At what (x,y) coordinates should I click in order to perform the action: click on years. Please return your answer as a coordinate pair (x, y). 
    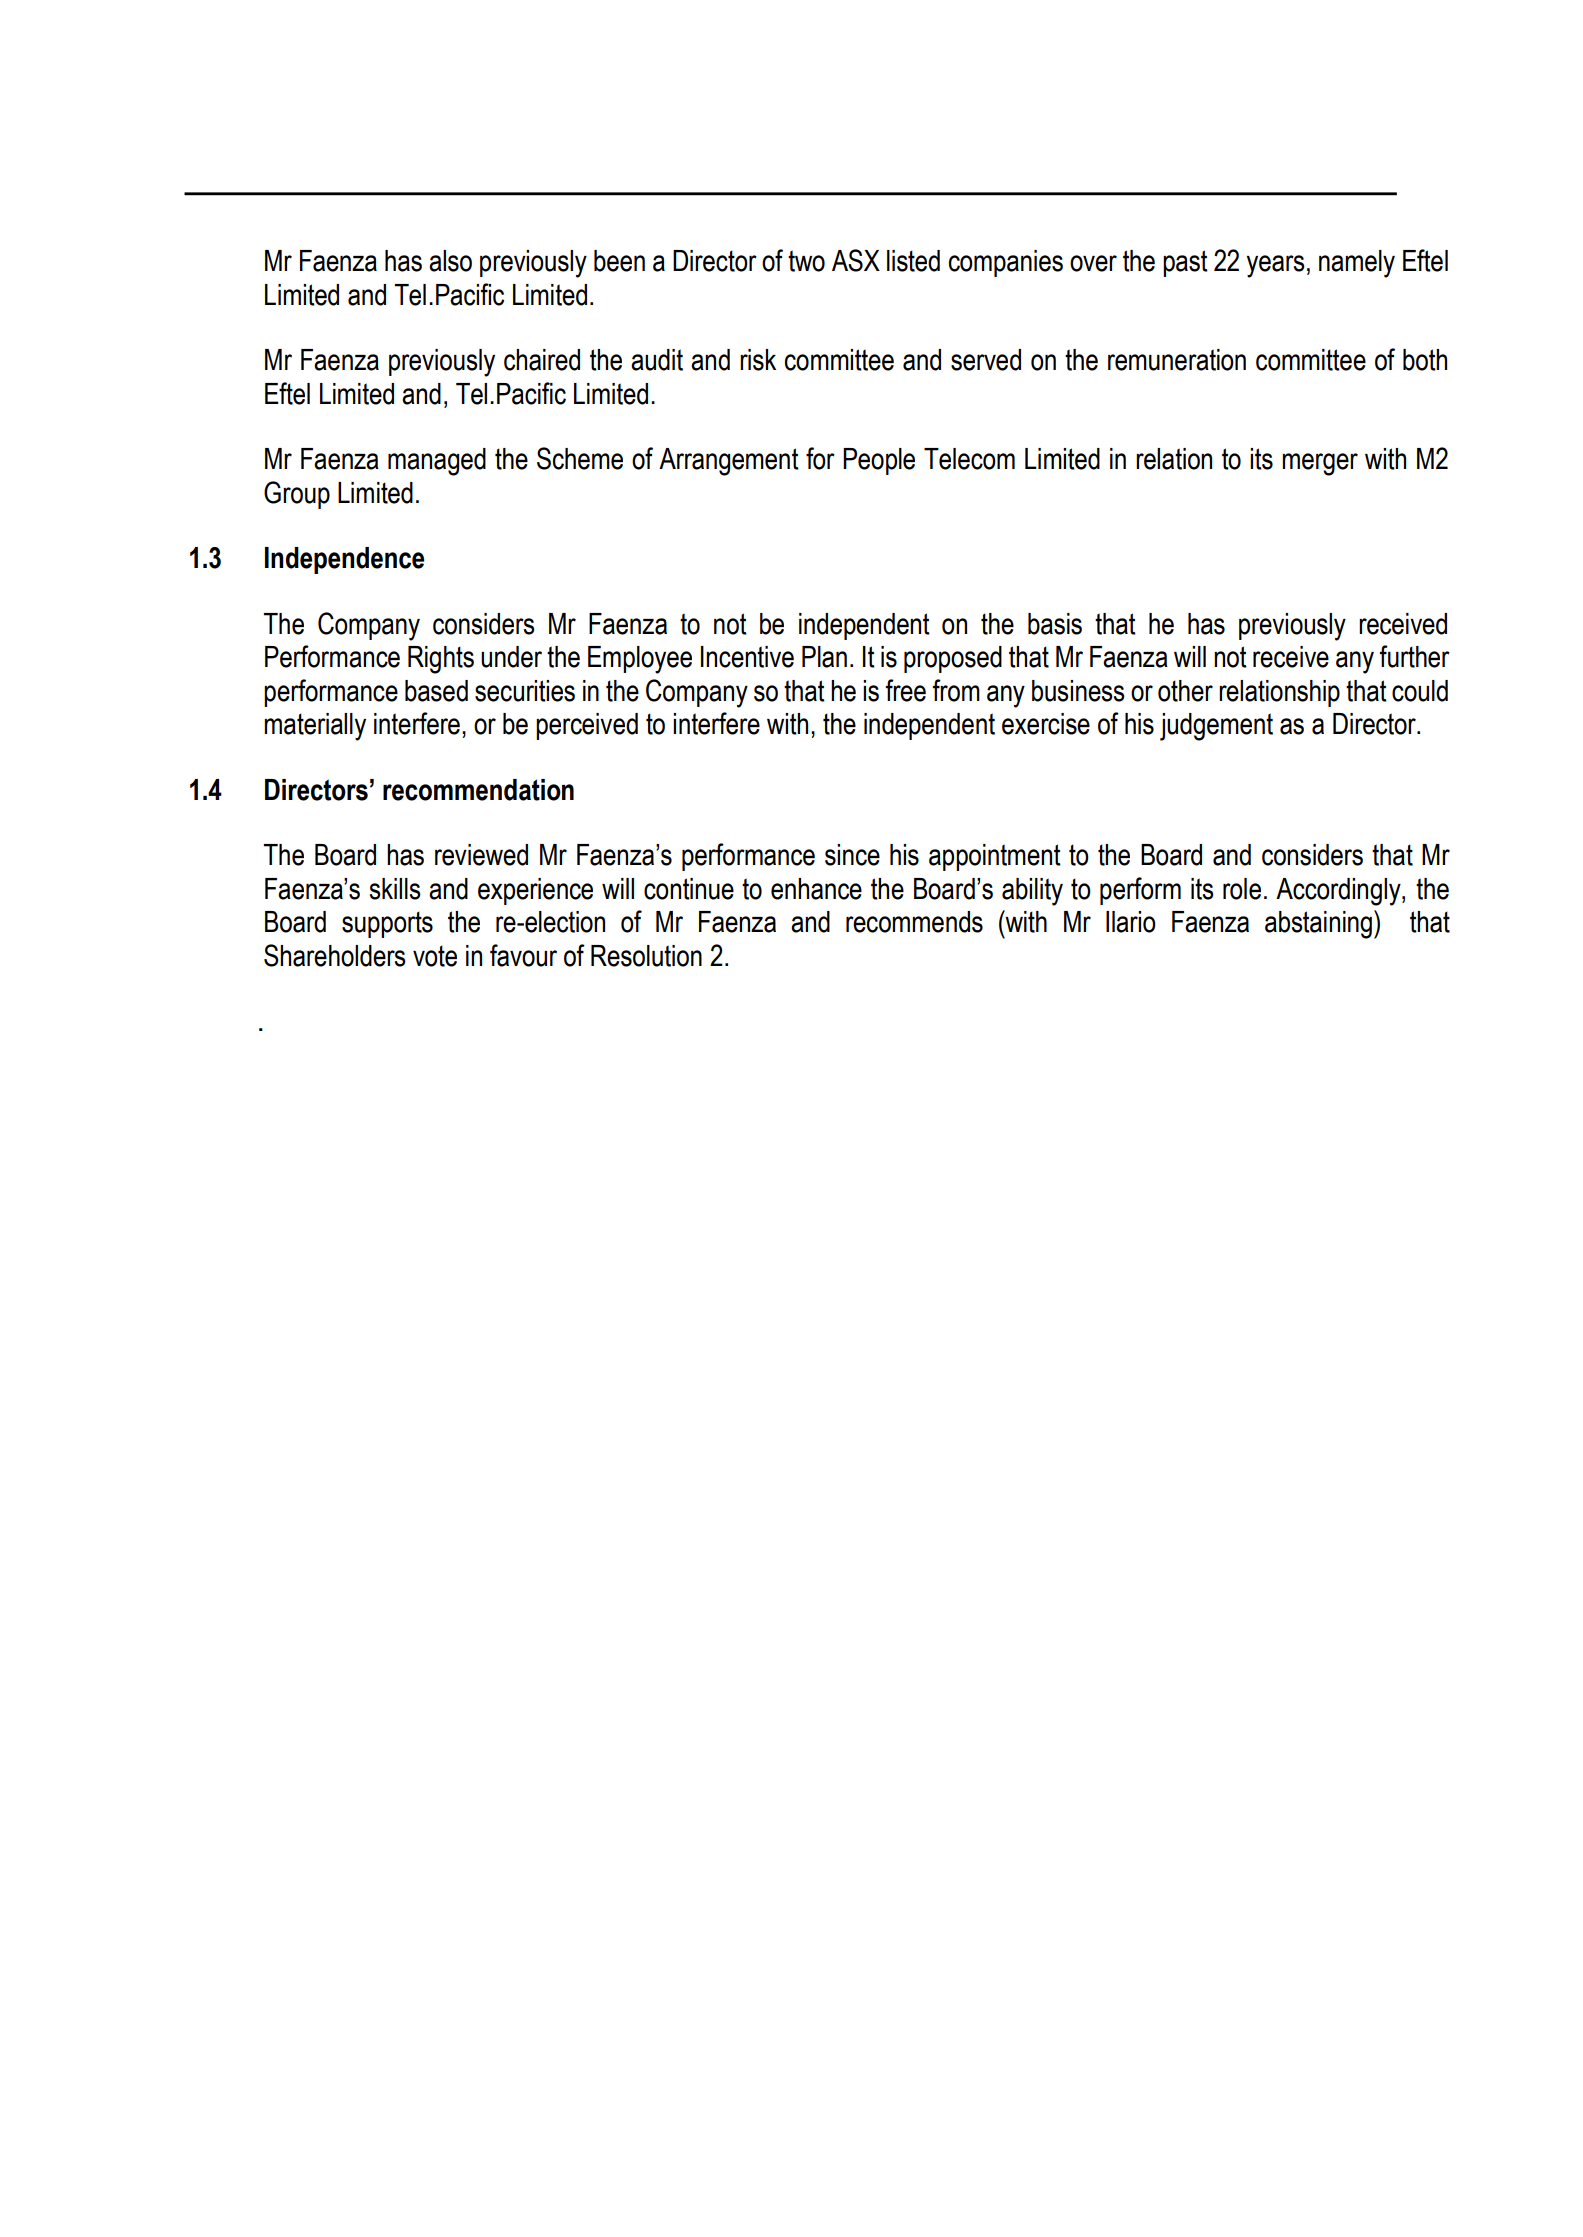
    Looking at the image, I should click on (1275, 266).
